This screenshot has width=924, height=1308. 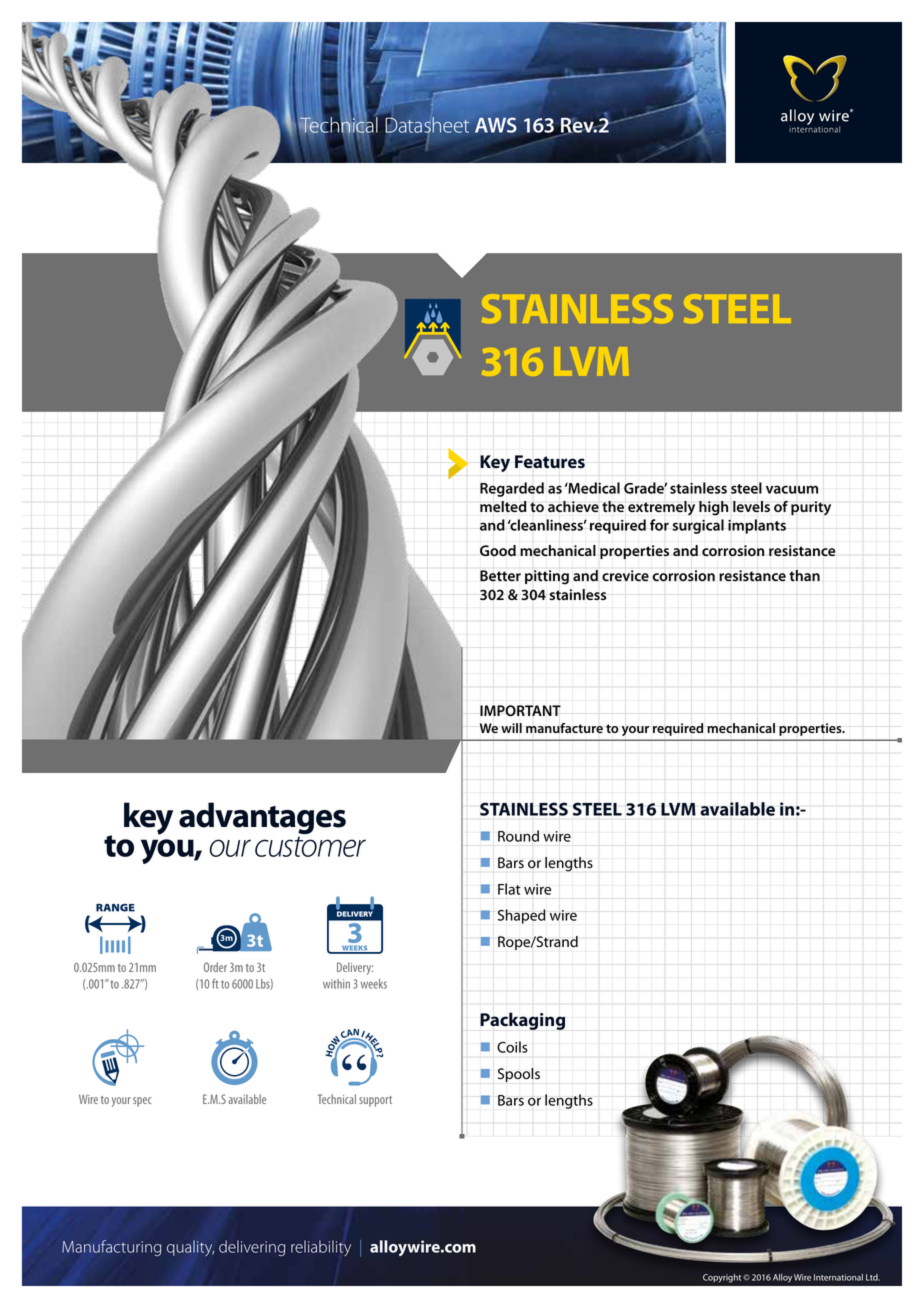 I want to click on AWS, so click(x=496, y=125).
